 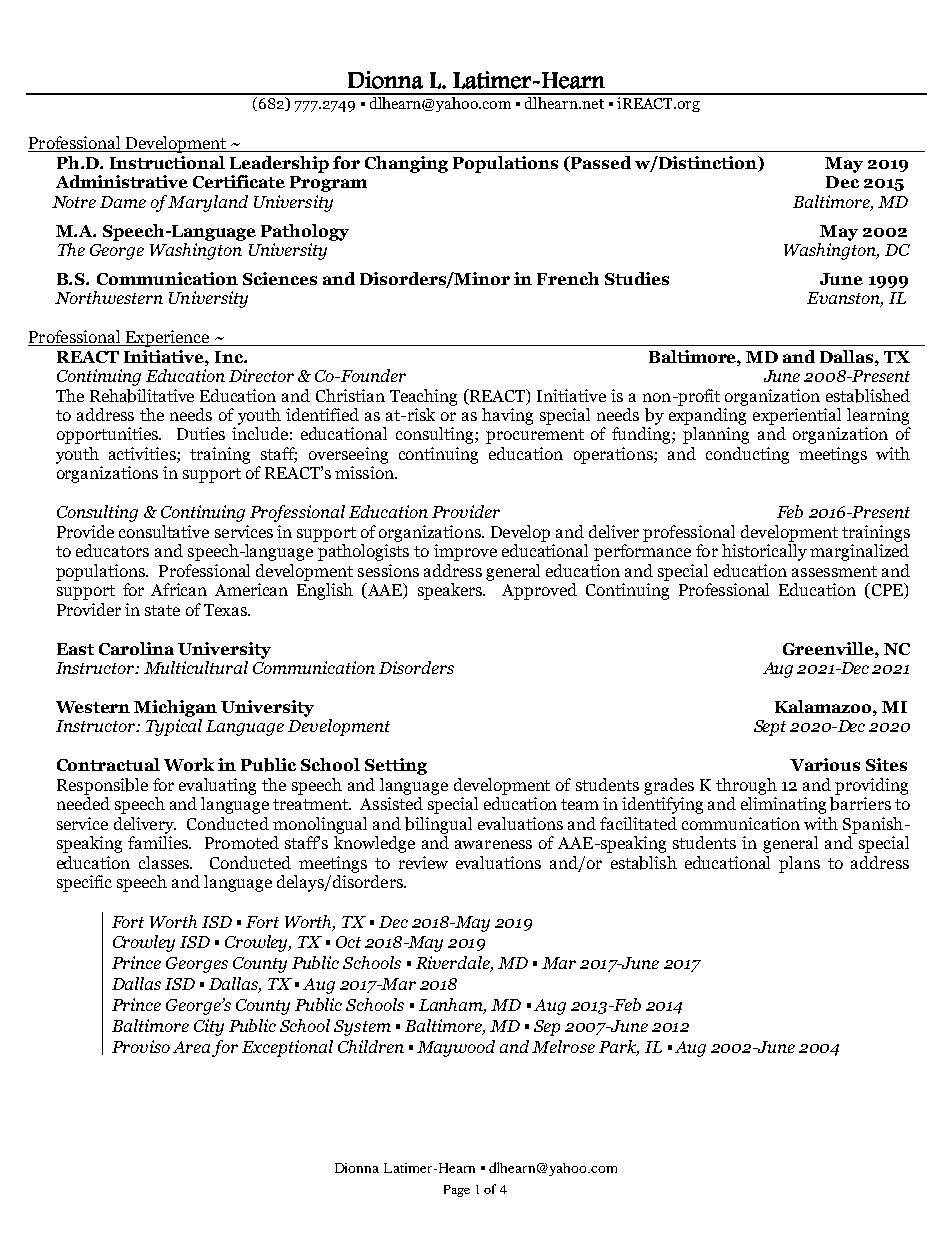 What do you see at coordinates (165, 862) in the page?
I see `classes` at bounding box center [165, 862].
